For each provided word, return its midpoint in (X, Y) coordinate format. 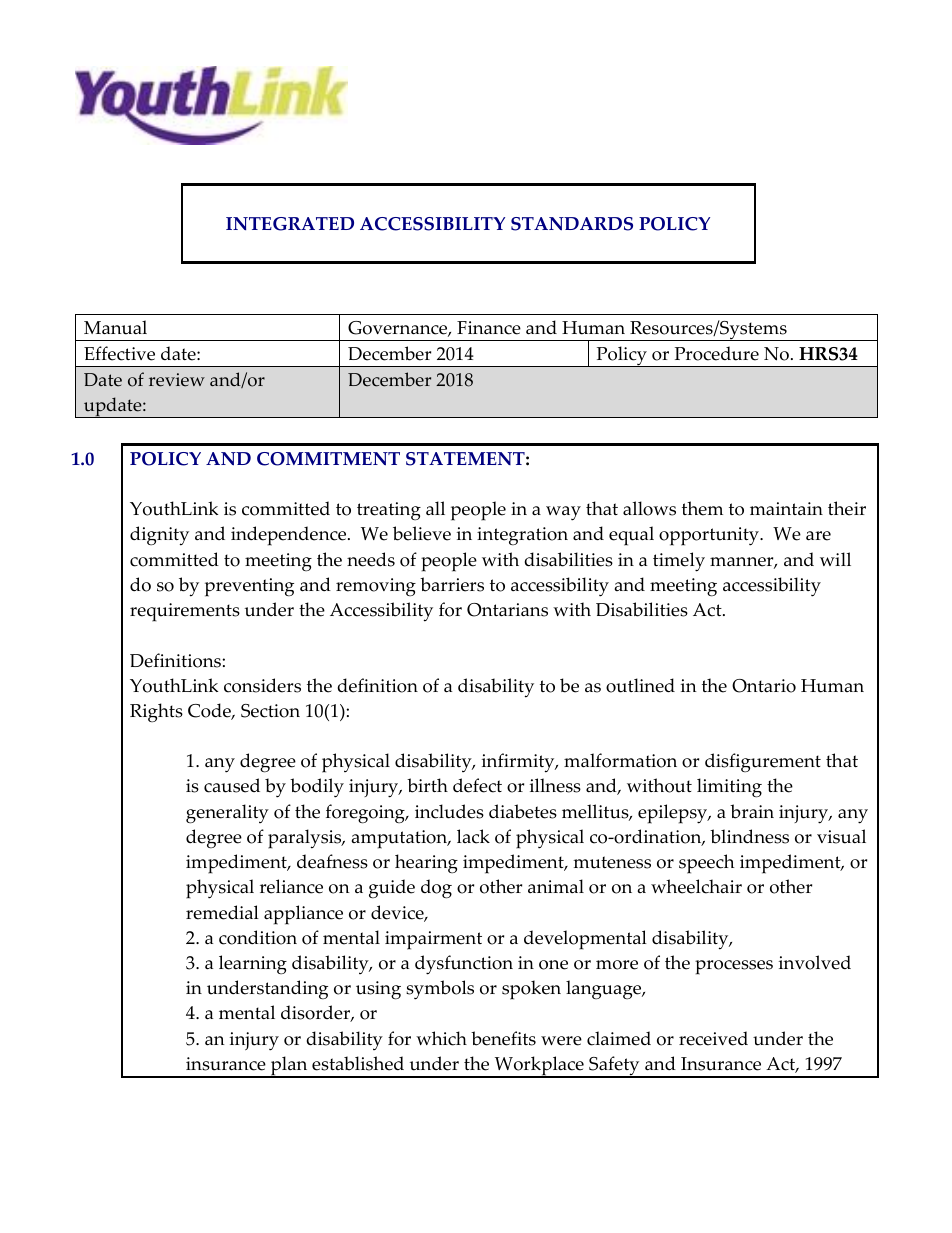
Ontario (764, 686)
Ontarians (507, 610)
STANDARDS (572, 224)
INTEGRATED (290, 224)
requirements (185, 612)
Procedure (717, 353)
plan (289, 1067)
